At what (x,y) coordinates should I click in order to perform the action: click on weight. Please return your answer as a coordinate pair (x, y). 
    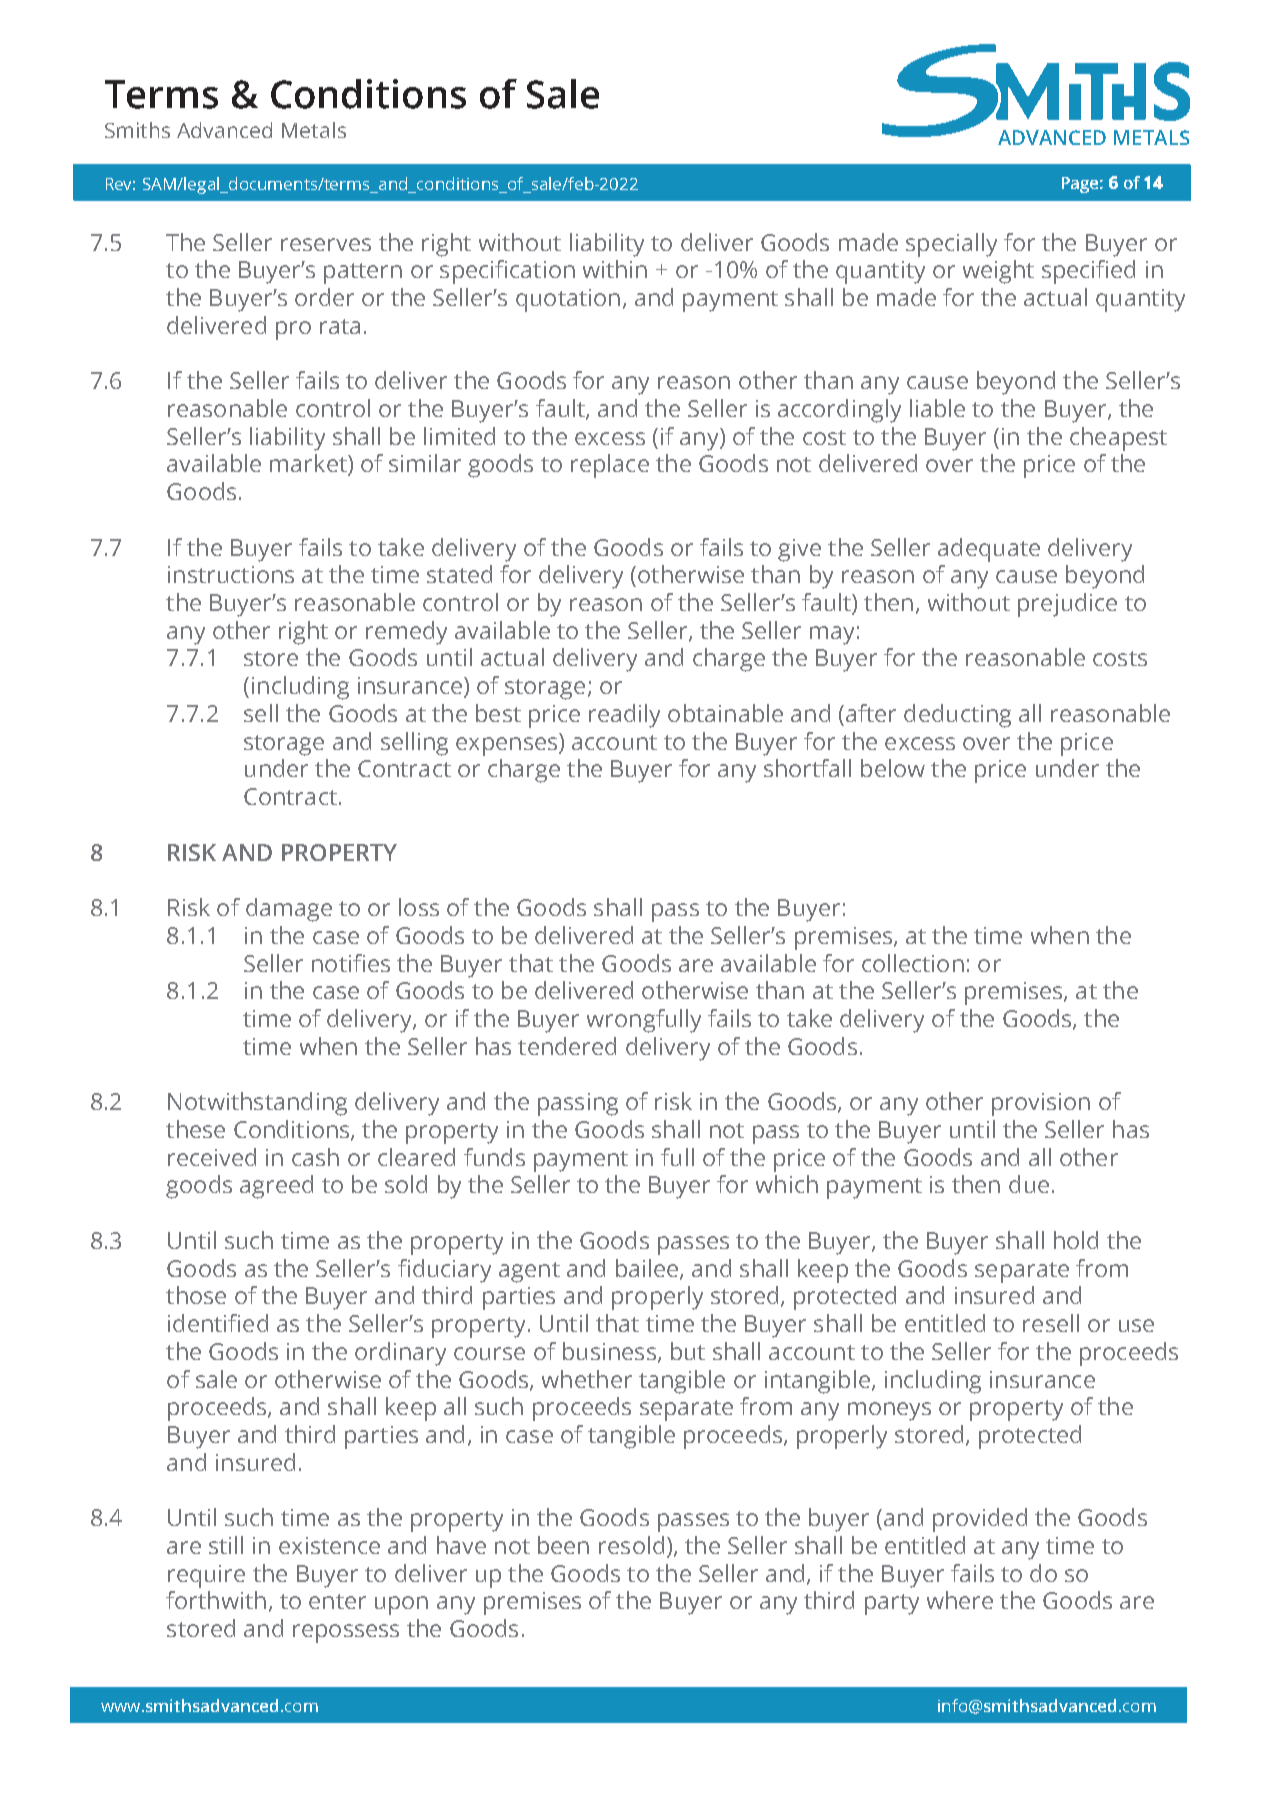
    Looking at the image, I should click on (998, 272).
